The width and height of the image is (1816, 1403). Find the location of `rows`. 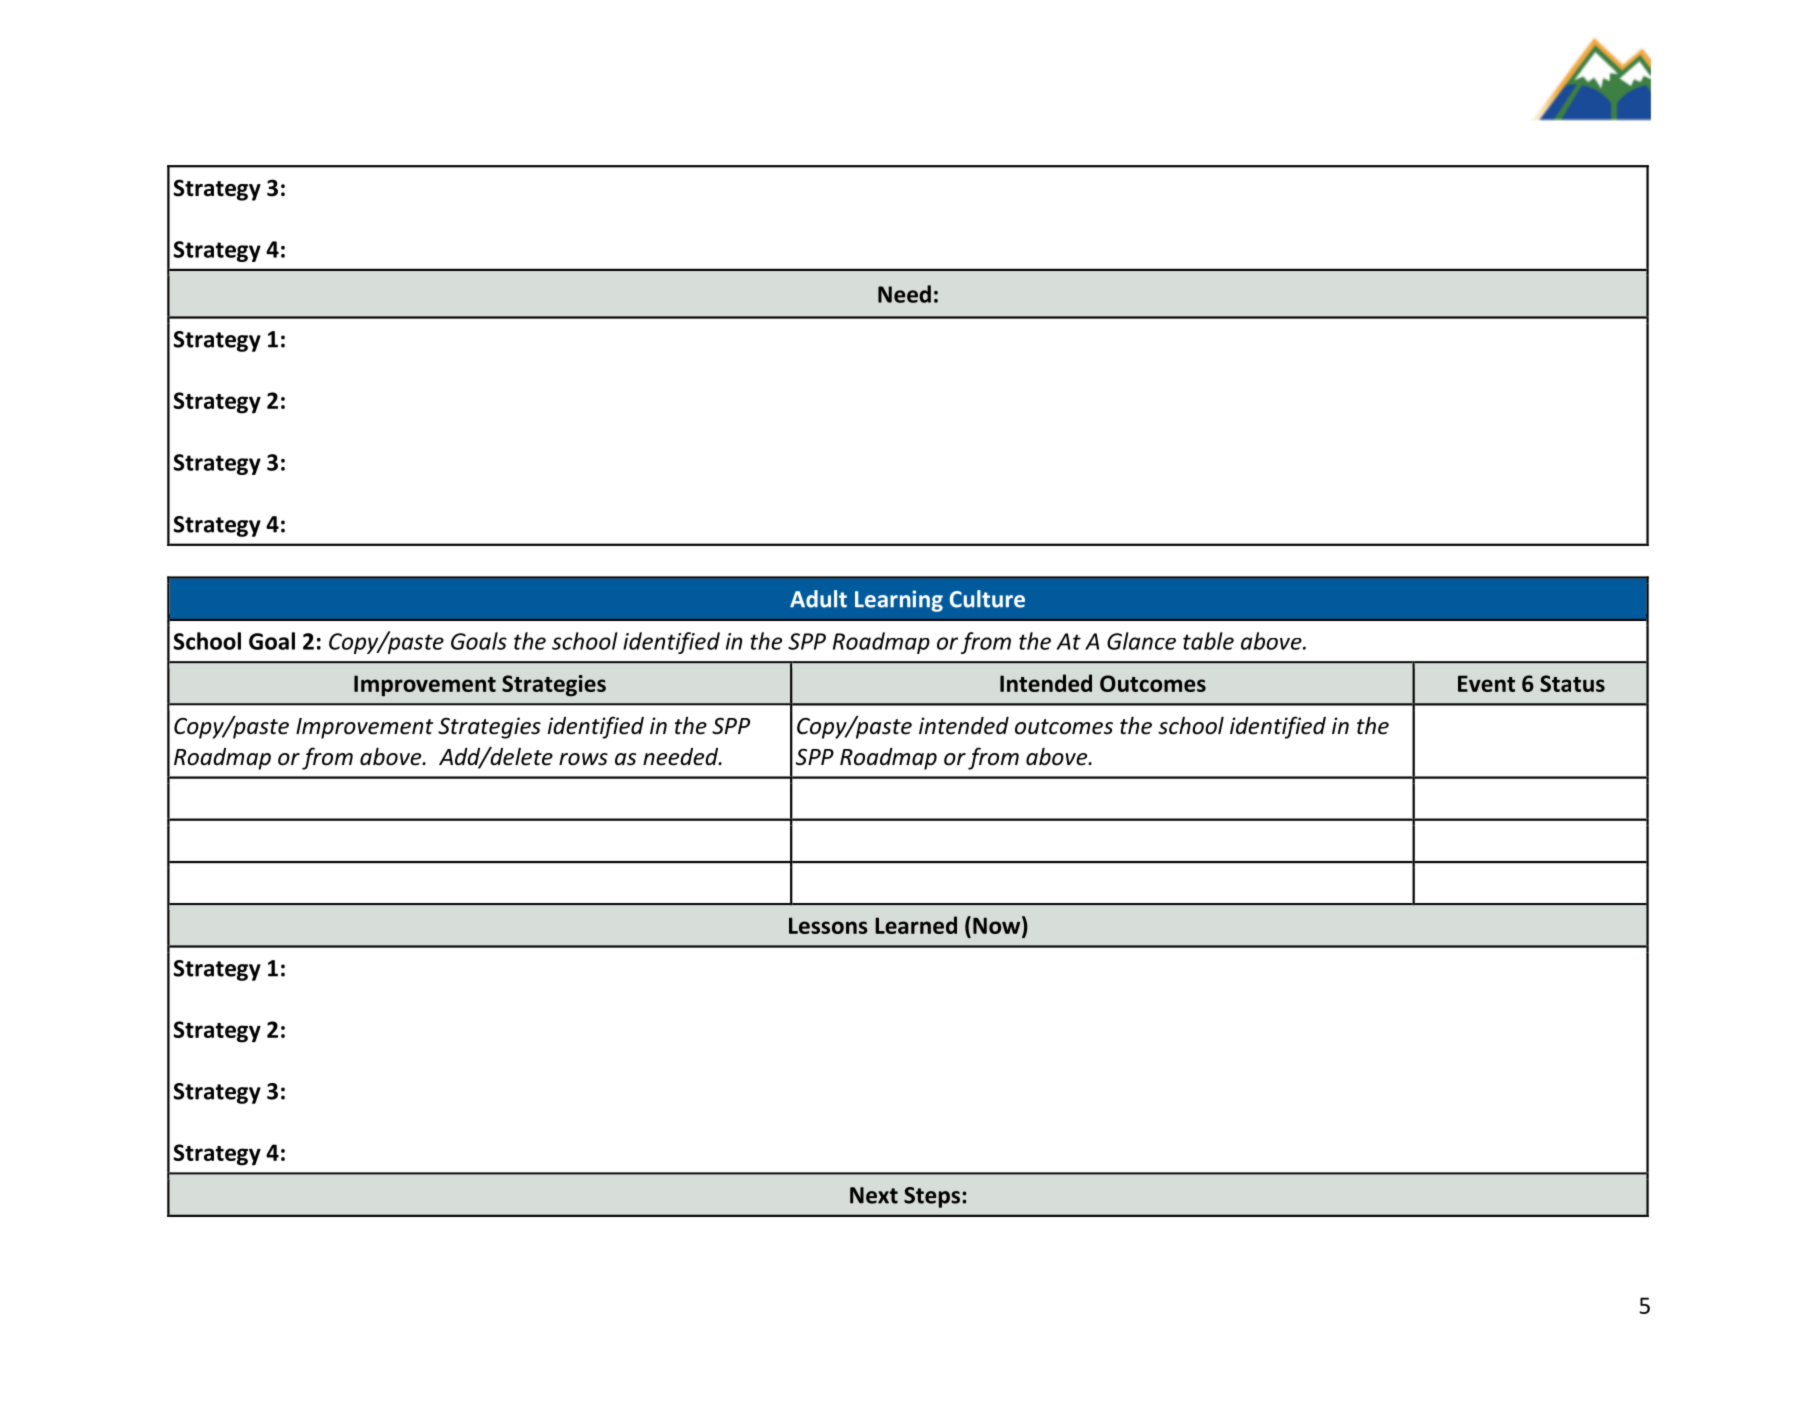

rows is located at coordinates (583, 759).
